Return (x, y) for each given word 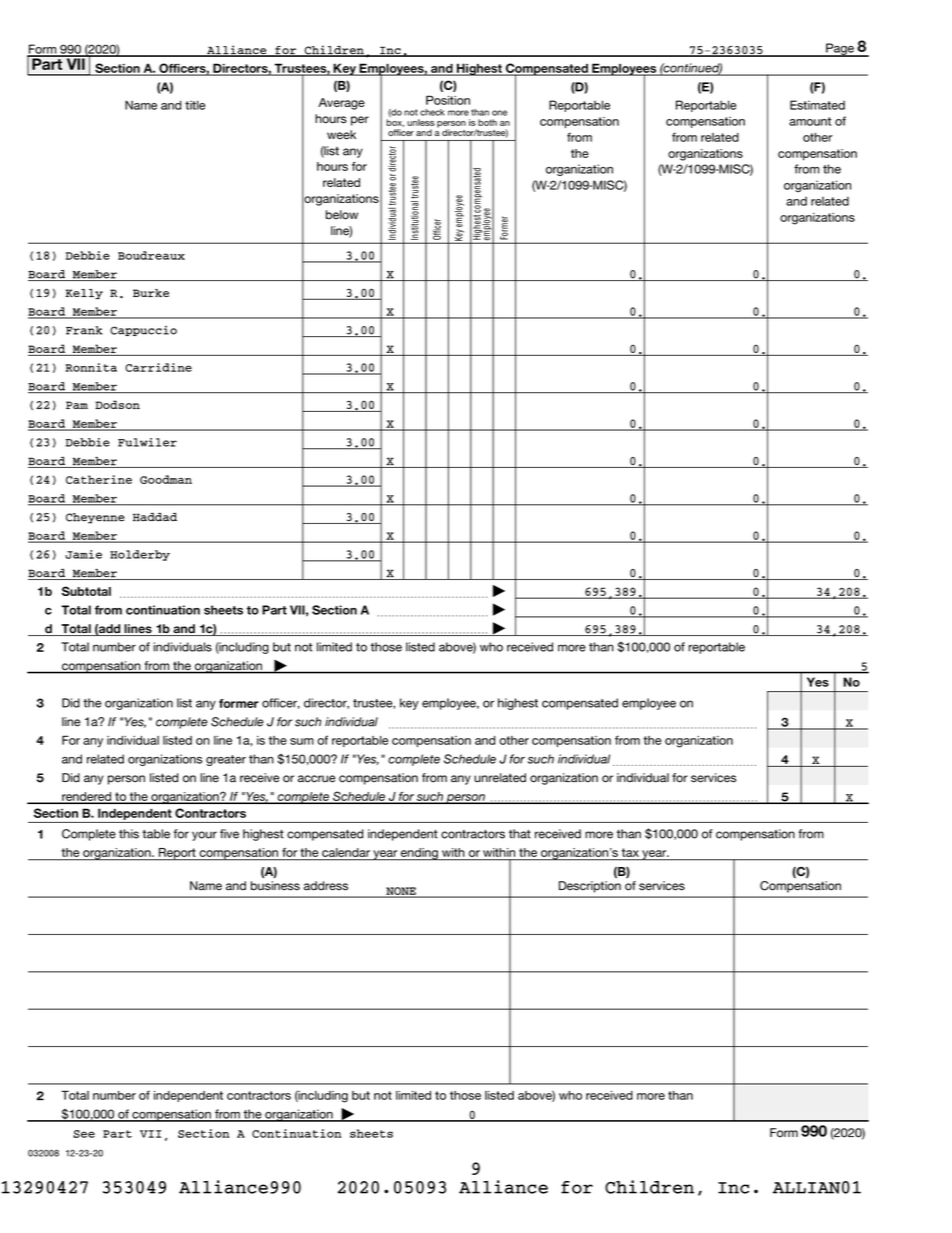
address (326, 886)
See (84, 1134)
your (204, 836)
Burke (151, 293)
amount (810, 121)
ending (419, 854)
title (195, 105)
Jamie (83, 554)
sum (302, 741)
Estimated (817, 105)
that (520, 834)
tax (630, 852)
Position (448, 100)
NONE (401, 892)
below (342, 215)
